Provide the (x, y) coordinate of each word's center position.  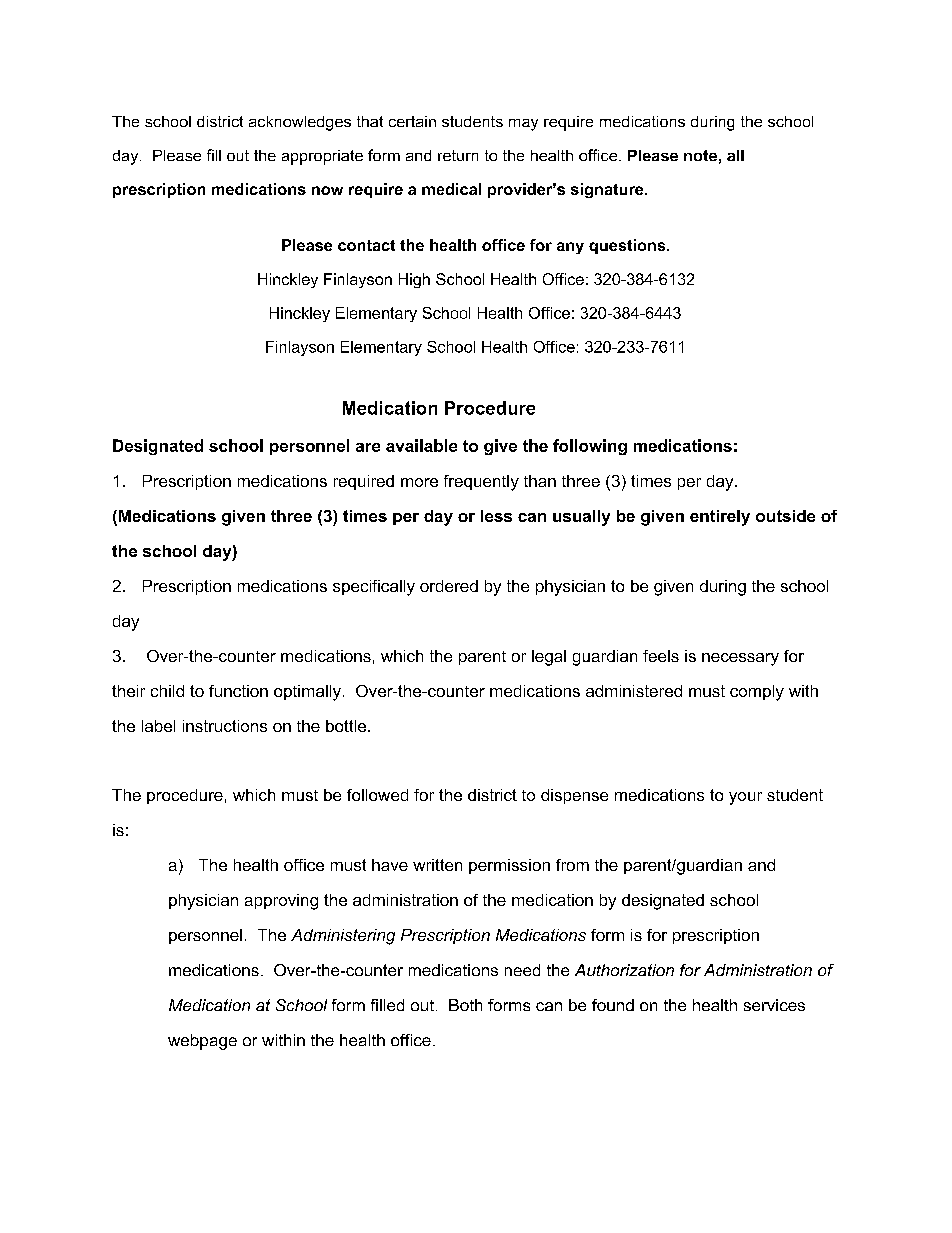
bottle (347, 726)
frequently (481, 483)
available (421, 445)
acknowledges (300, 123)
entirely (720, 518)
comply (757, 693)
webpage (202, 1042)
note (700, 155)
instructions (225, 726)
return (458, 155)
